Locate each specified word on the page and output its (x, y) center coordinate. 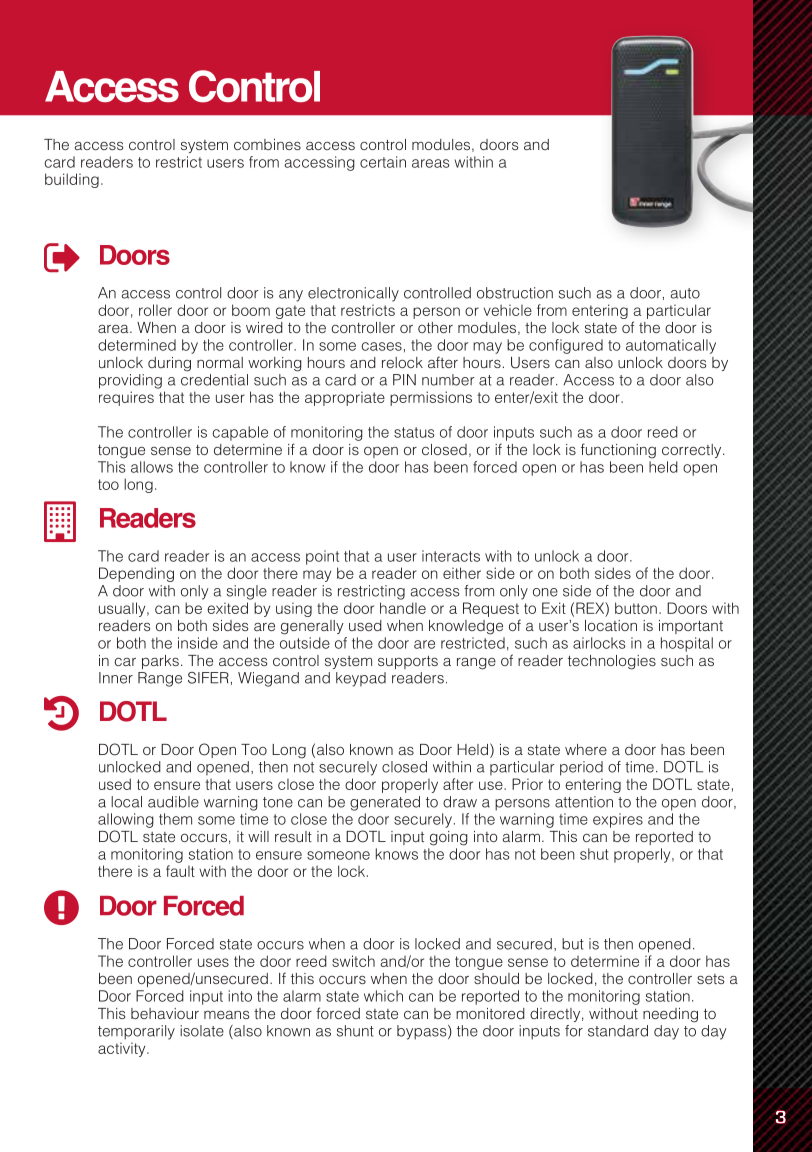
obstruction (515, 293)
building (72, 180)
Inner (116, 678)
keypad (361, 679)
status (414, 432)
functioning (618, 451)
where (586, 749)
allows (152, 467)
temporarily (136, 1032)
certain (383, 162)
